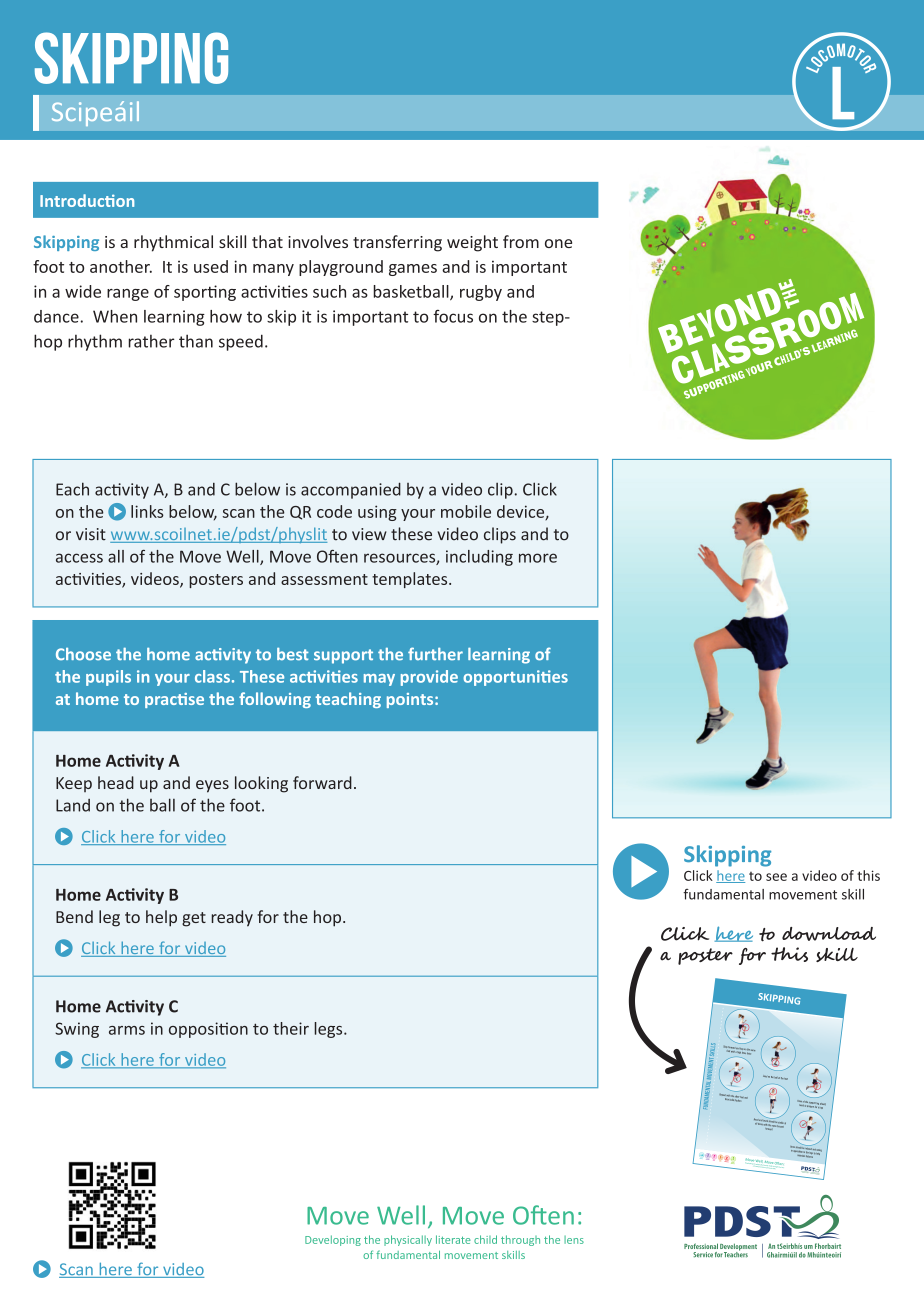  What do you see at coordinates (538, 558) in the image?
I see `more` at bounding box center [538, 558].
